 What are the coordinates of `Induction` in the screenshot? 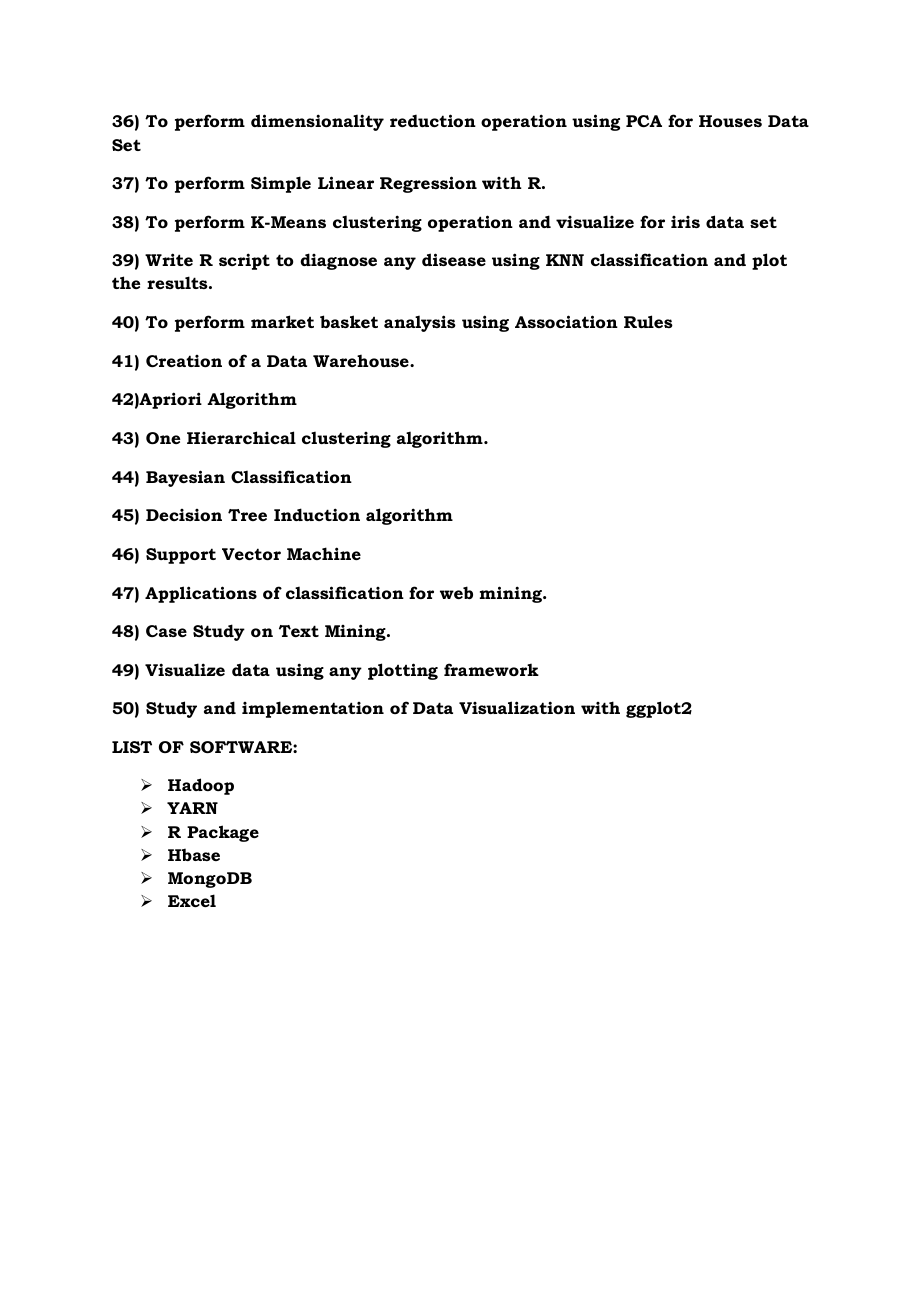 It's located at (317, 514).
